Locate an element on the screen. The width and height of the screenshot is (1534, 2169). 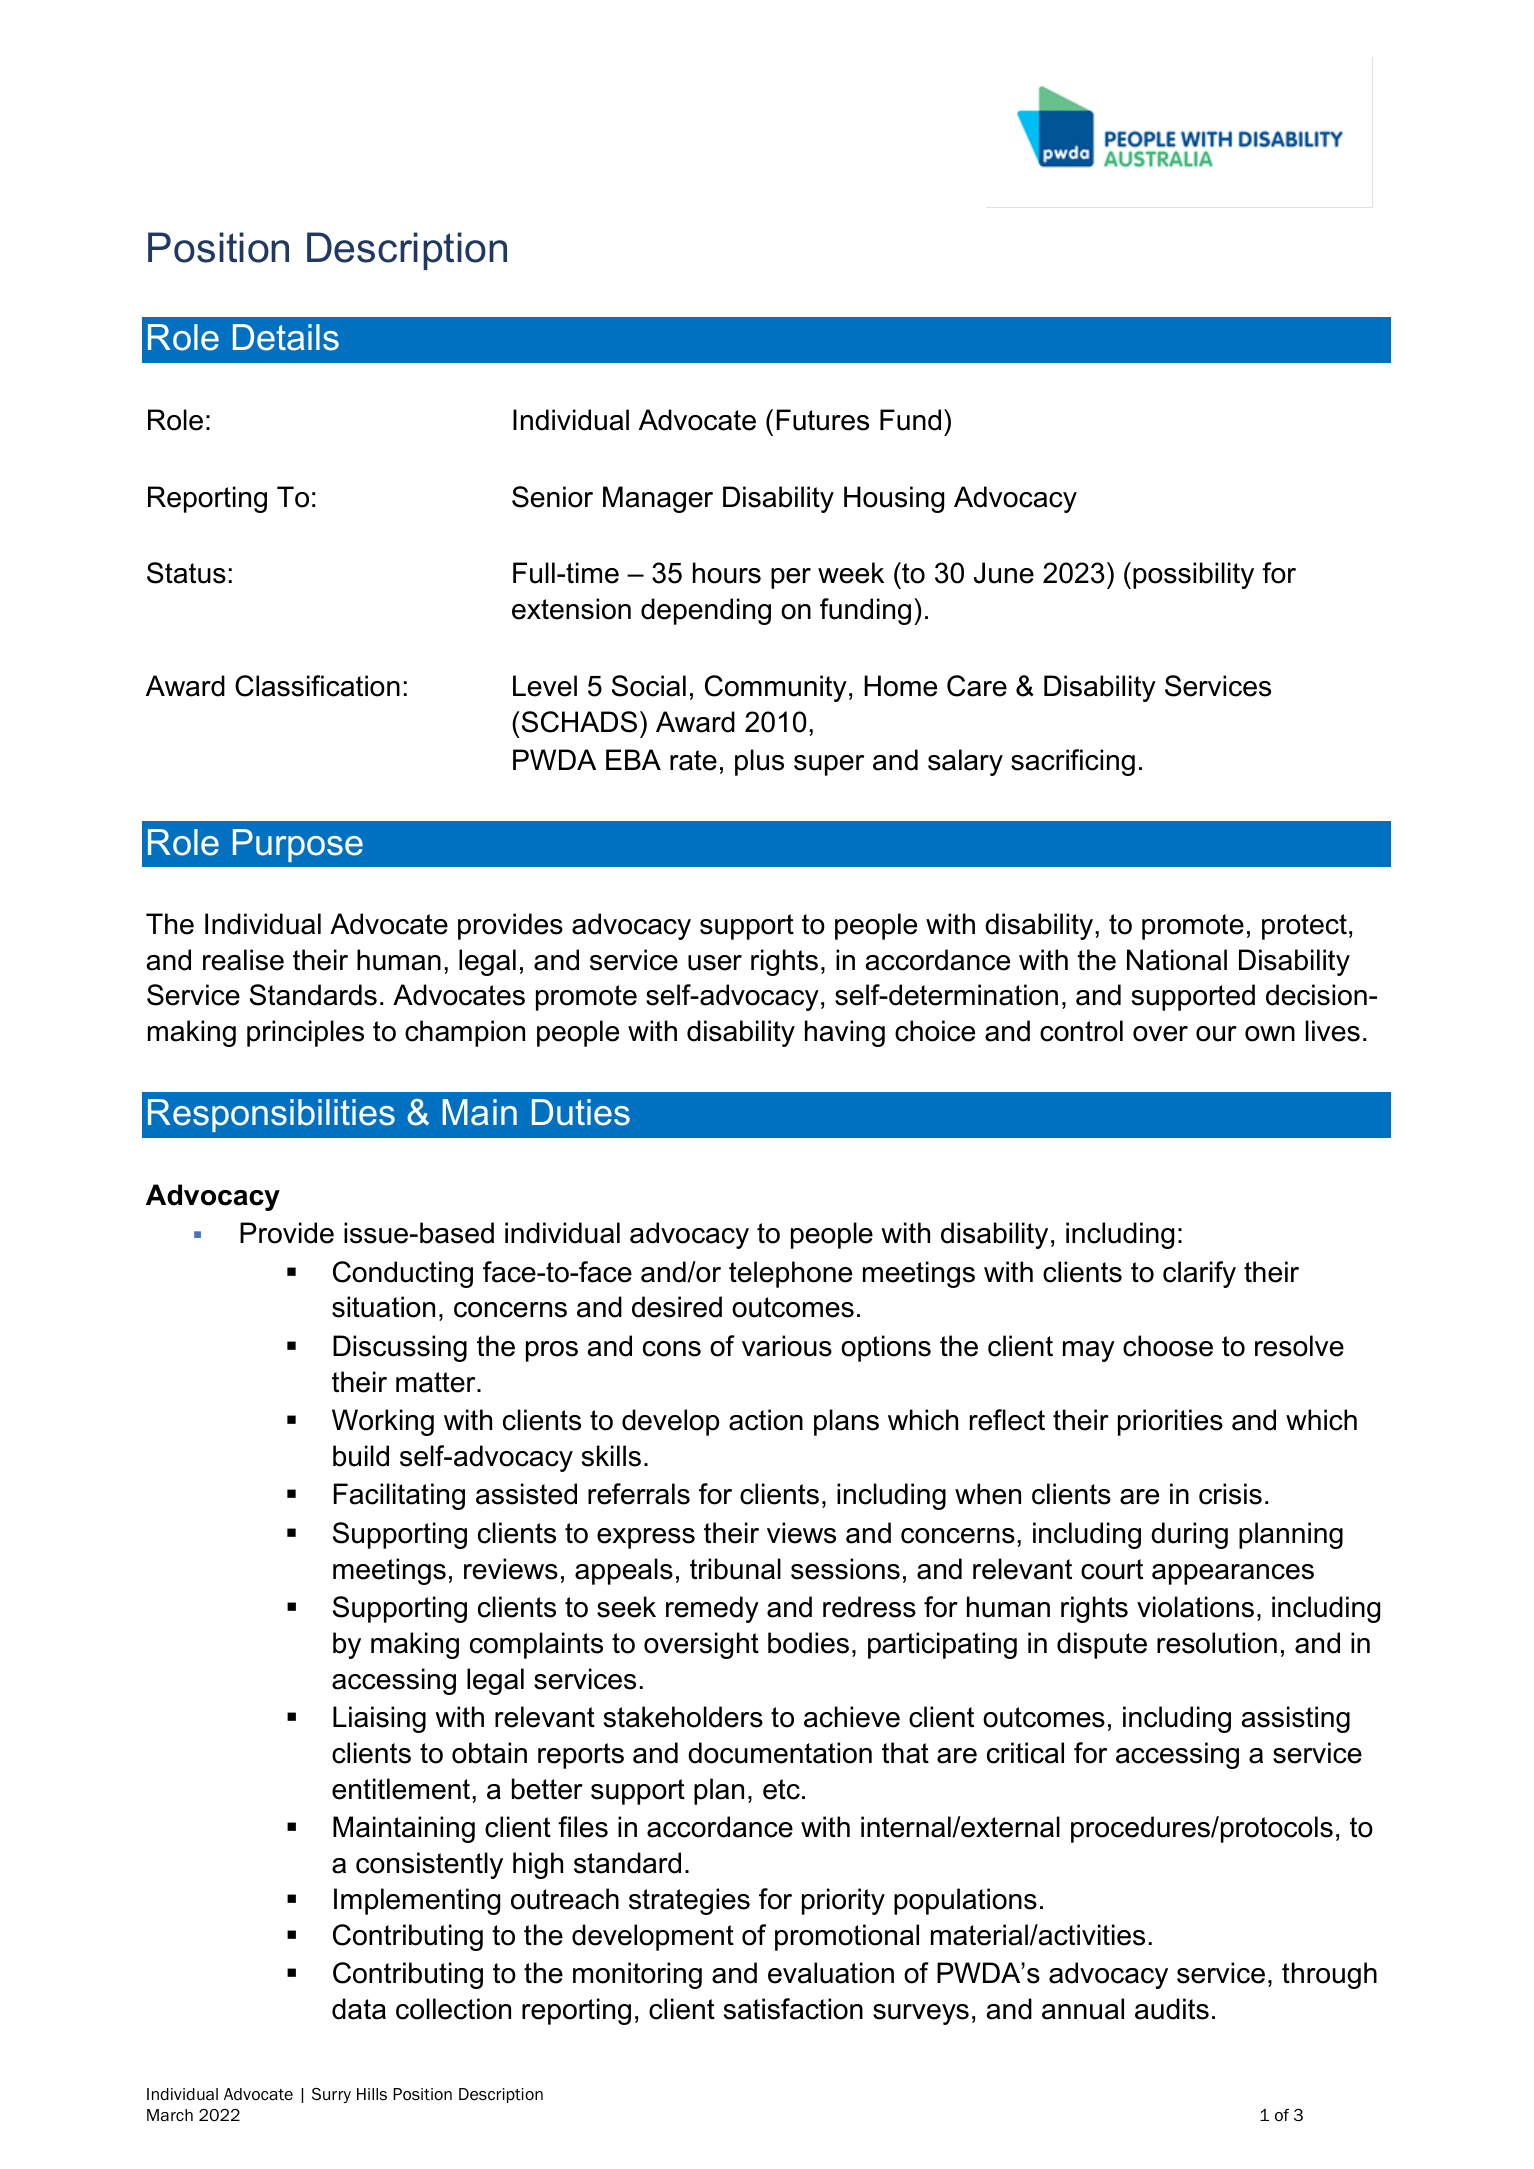
Conducting is located at coordinates (403, 1274).
